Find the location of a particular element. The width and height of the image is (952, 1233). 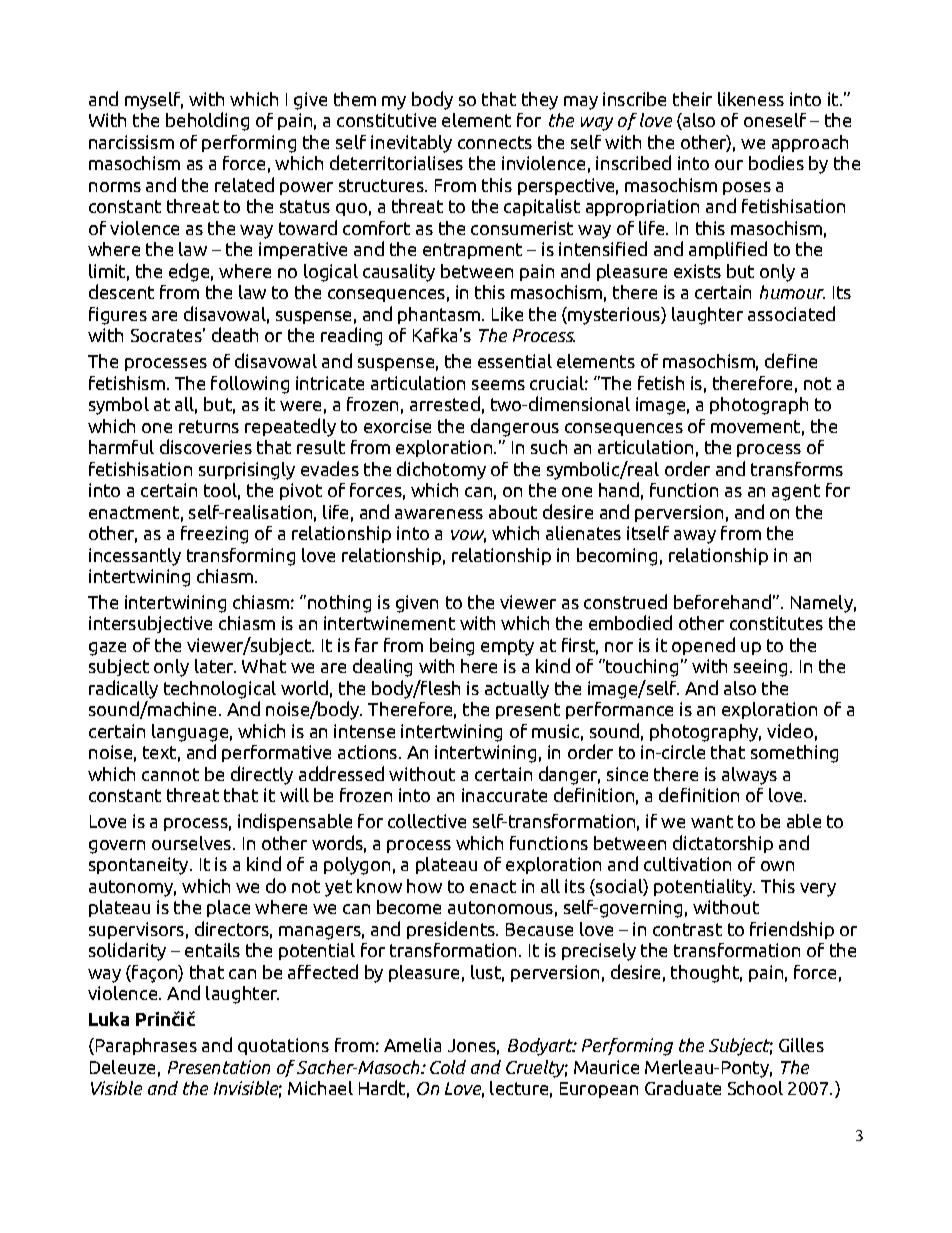

beholding is located at coordinates (207, 121).
